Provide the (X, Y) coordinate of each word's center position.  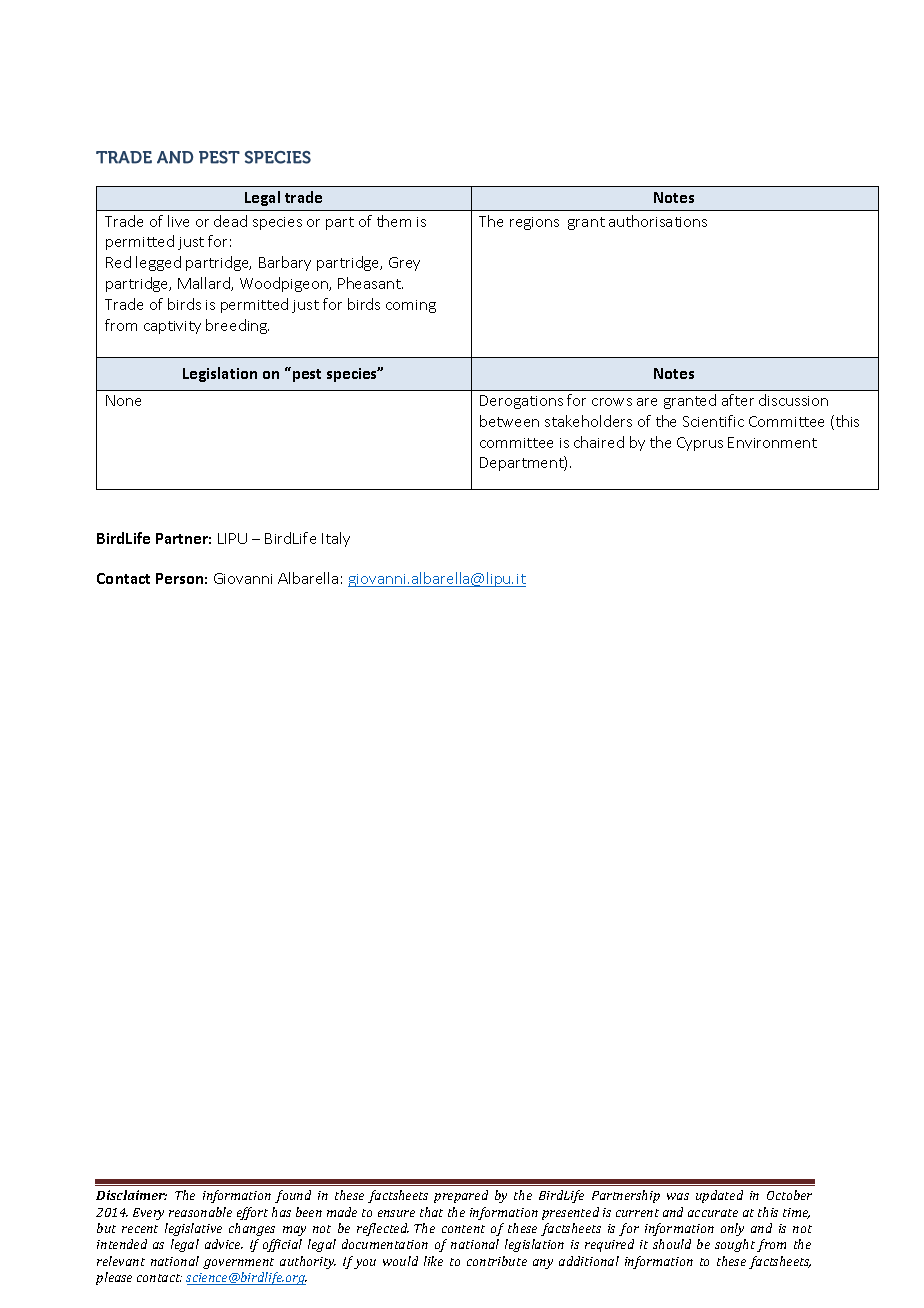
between (509, 421)
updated (719, 1196)
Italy (336, 539)
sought (735, 1245)
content (463, 1229)
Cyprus (700, 444)
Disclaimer (131, 1195)
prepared (461, 1196)
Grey (404, 264)
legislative (193, 1229)
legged (158, 263)
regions (534, 223)
